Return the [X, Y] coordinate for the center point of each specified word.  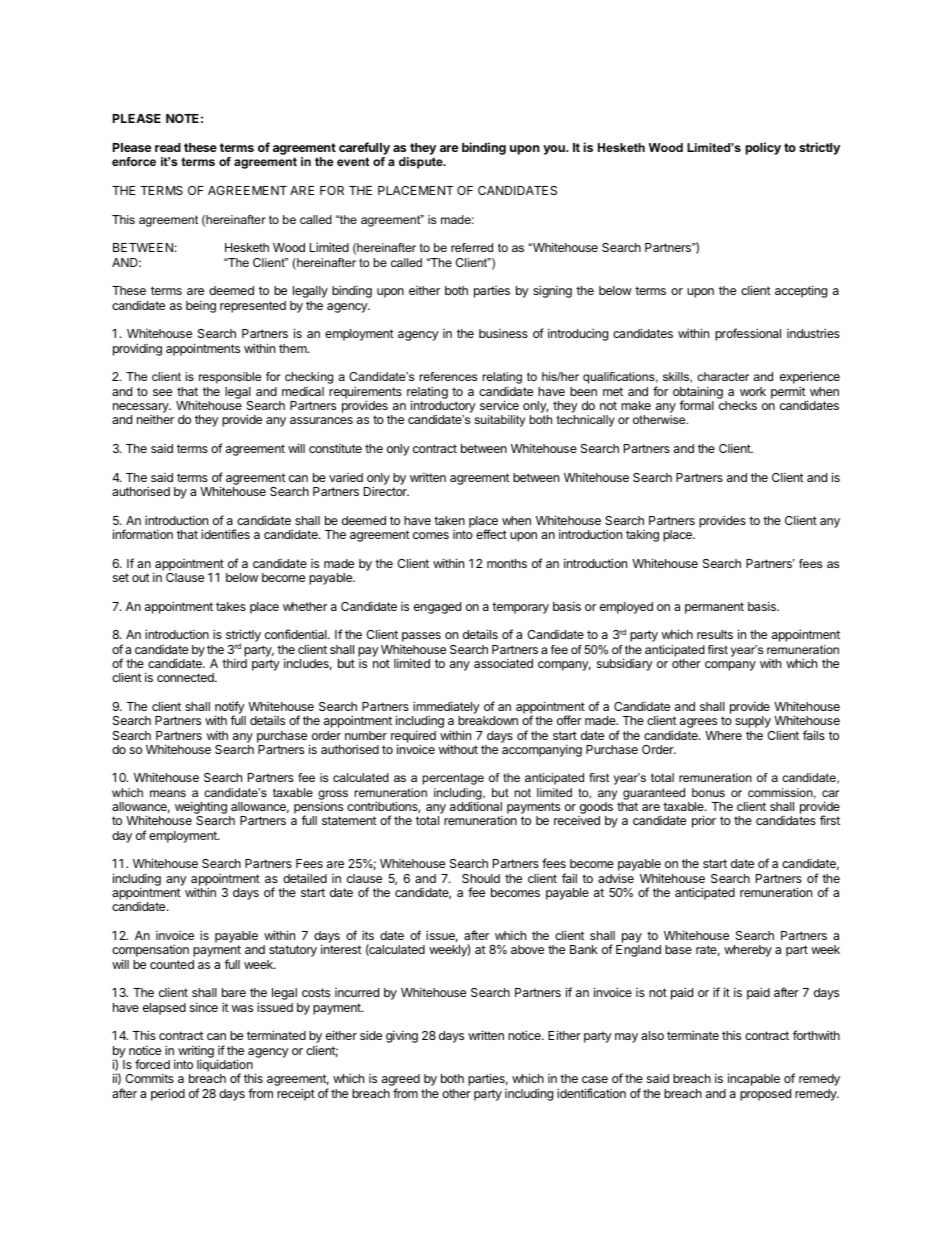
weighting [201, 809]
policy [763, 148]
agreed [401, 1081]
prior [704, 821]
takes [231, 606]
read [168, 147]
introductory [443, 408]
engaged [437, 608]
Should [481, 878]
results [715, 634]
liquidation [225, 1067]
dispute [422, 163]
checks [738, 405]
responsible [230, 378]
